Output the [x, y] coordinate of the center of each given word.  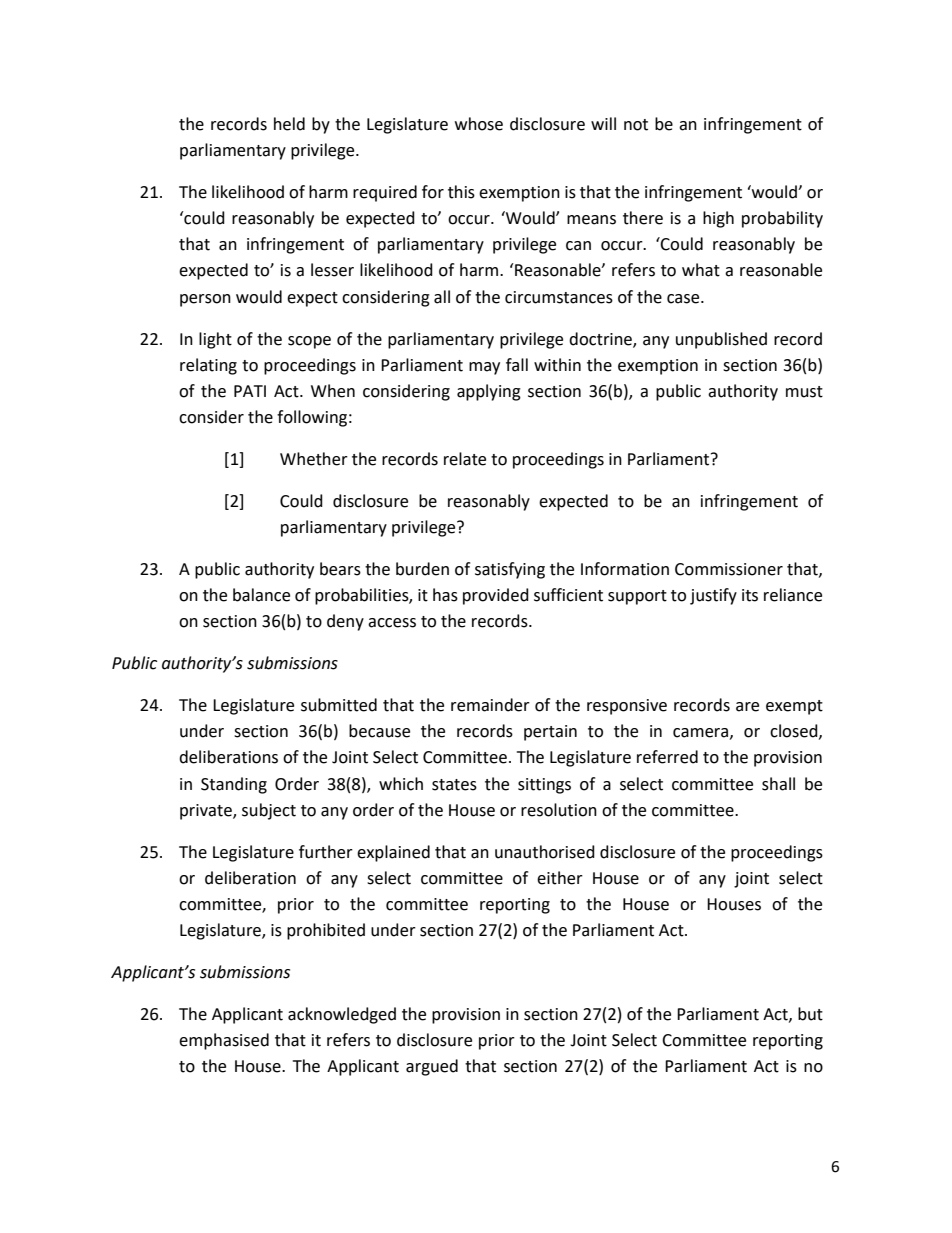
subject [269, 811]
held [289, 124]
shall [778, 784]
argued [432, 1067]
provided [496, 596]
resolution [559, 810]
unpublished [721, 340]
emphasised [224, 1041]
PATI [250, 391]
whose [479, 124]
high [718, 219]
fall [517, 365]
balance [261, 595]
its [750, 595]
